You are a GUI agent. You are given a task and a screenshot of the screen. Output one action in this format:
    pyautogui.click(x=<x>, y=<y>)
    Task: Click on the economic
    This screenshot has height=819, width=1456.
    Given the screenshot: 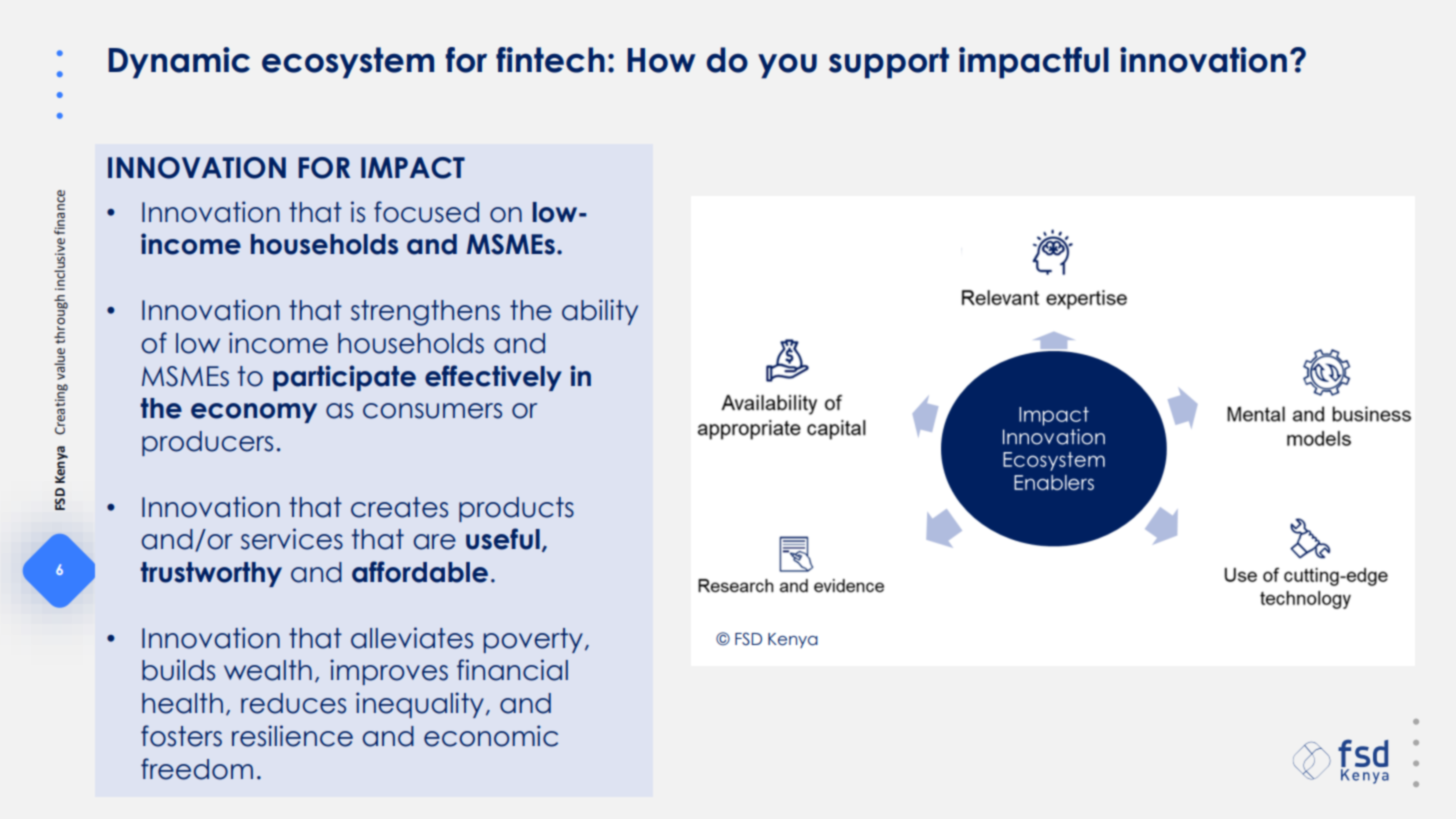 What is the action you would take?
    pyautogui.click(x=491, y=736)
